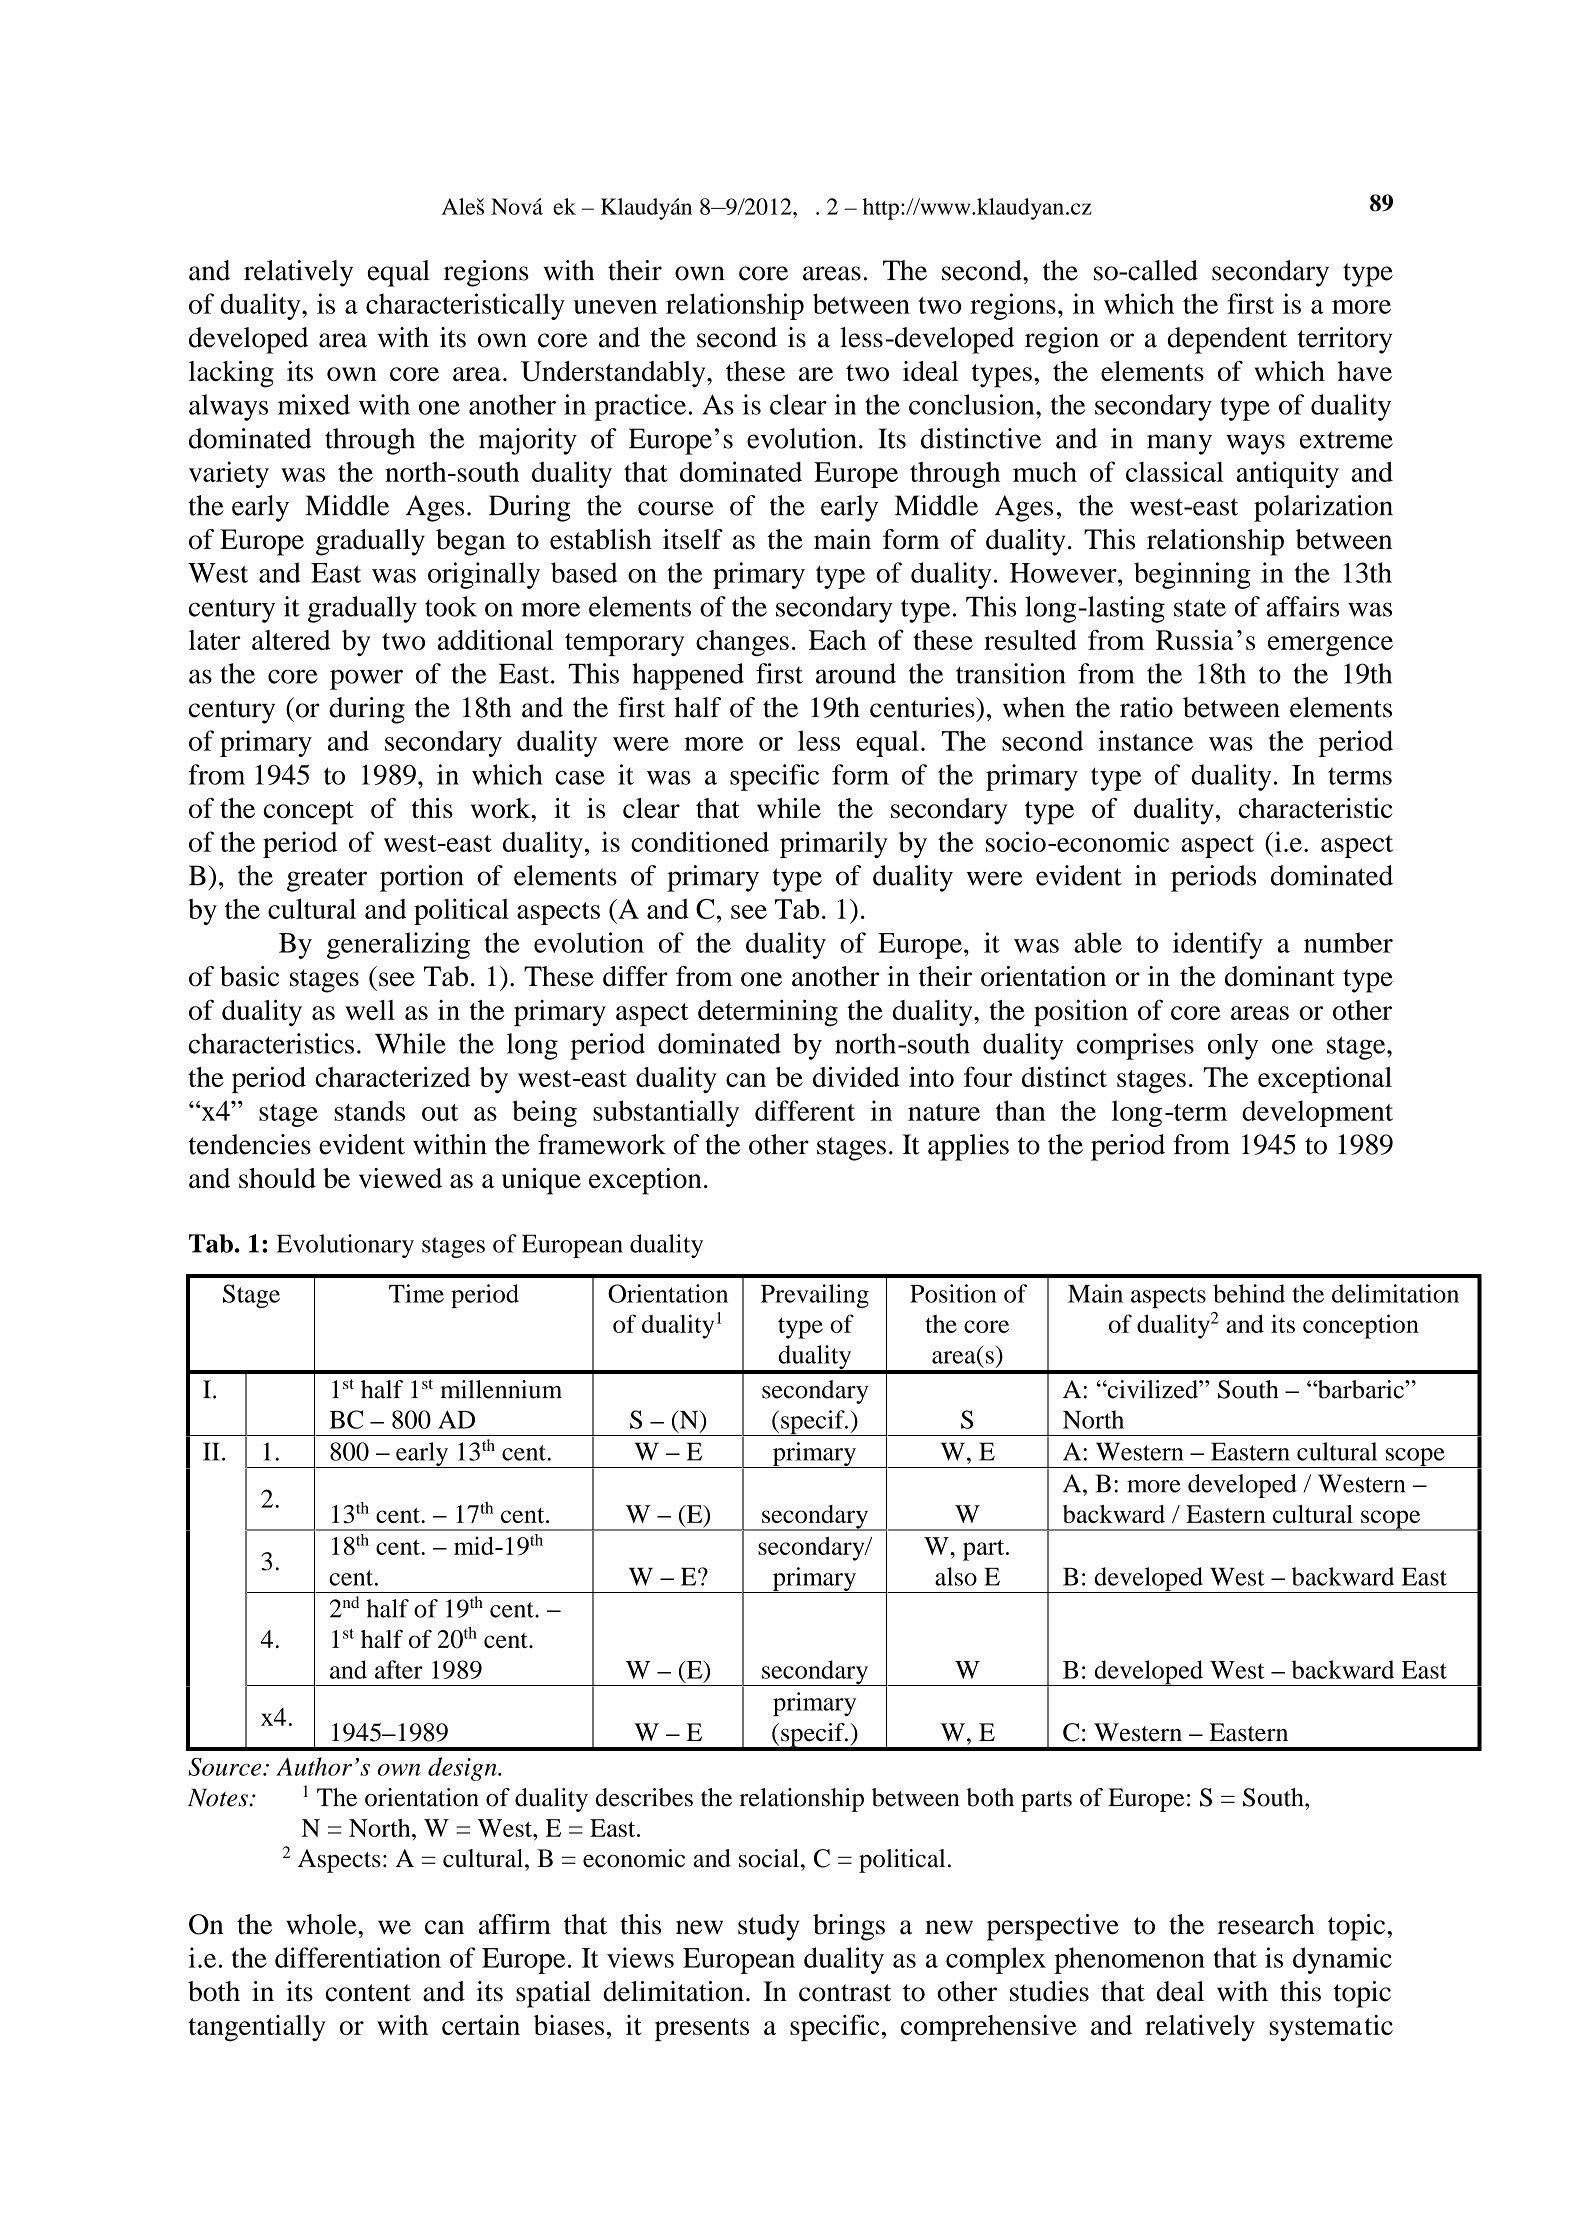  I want to click on primarily, so click(834, 844).
